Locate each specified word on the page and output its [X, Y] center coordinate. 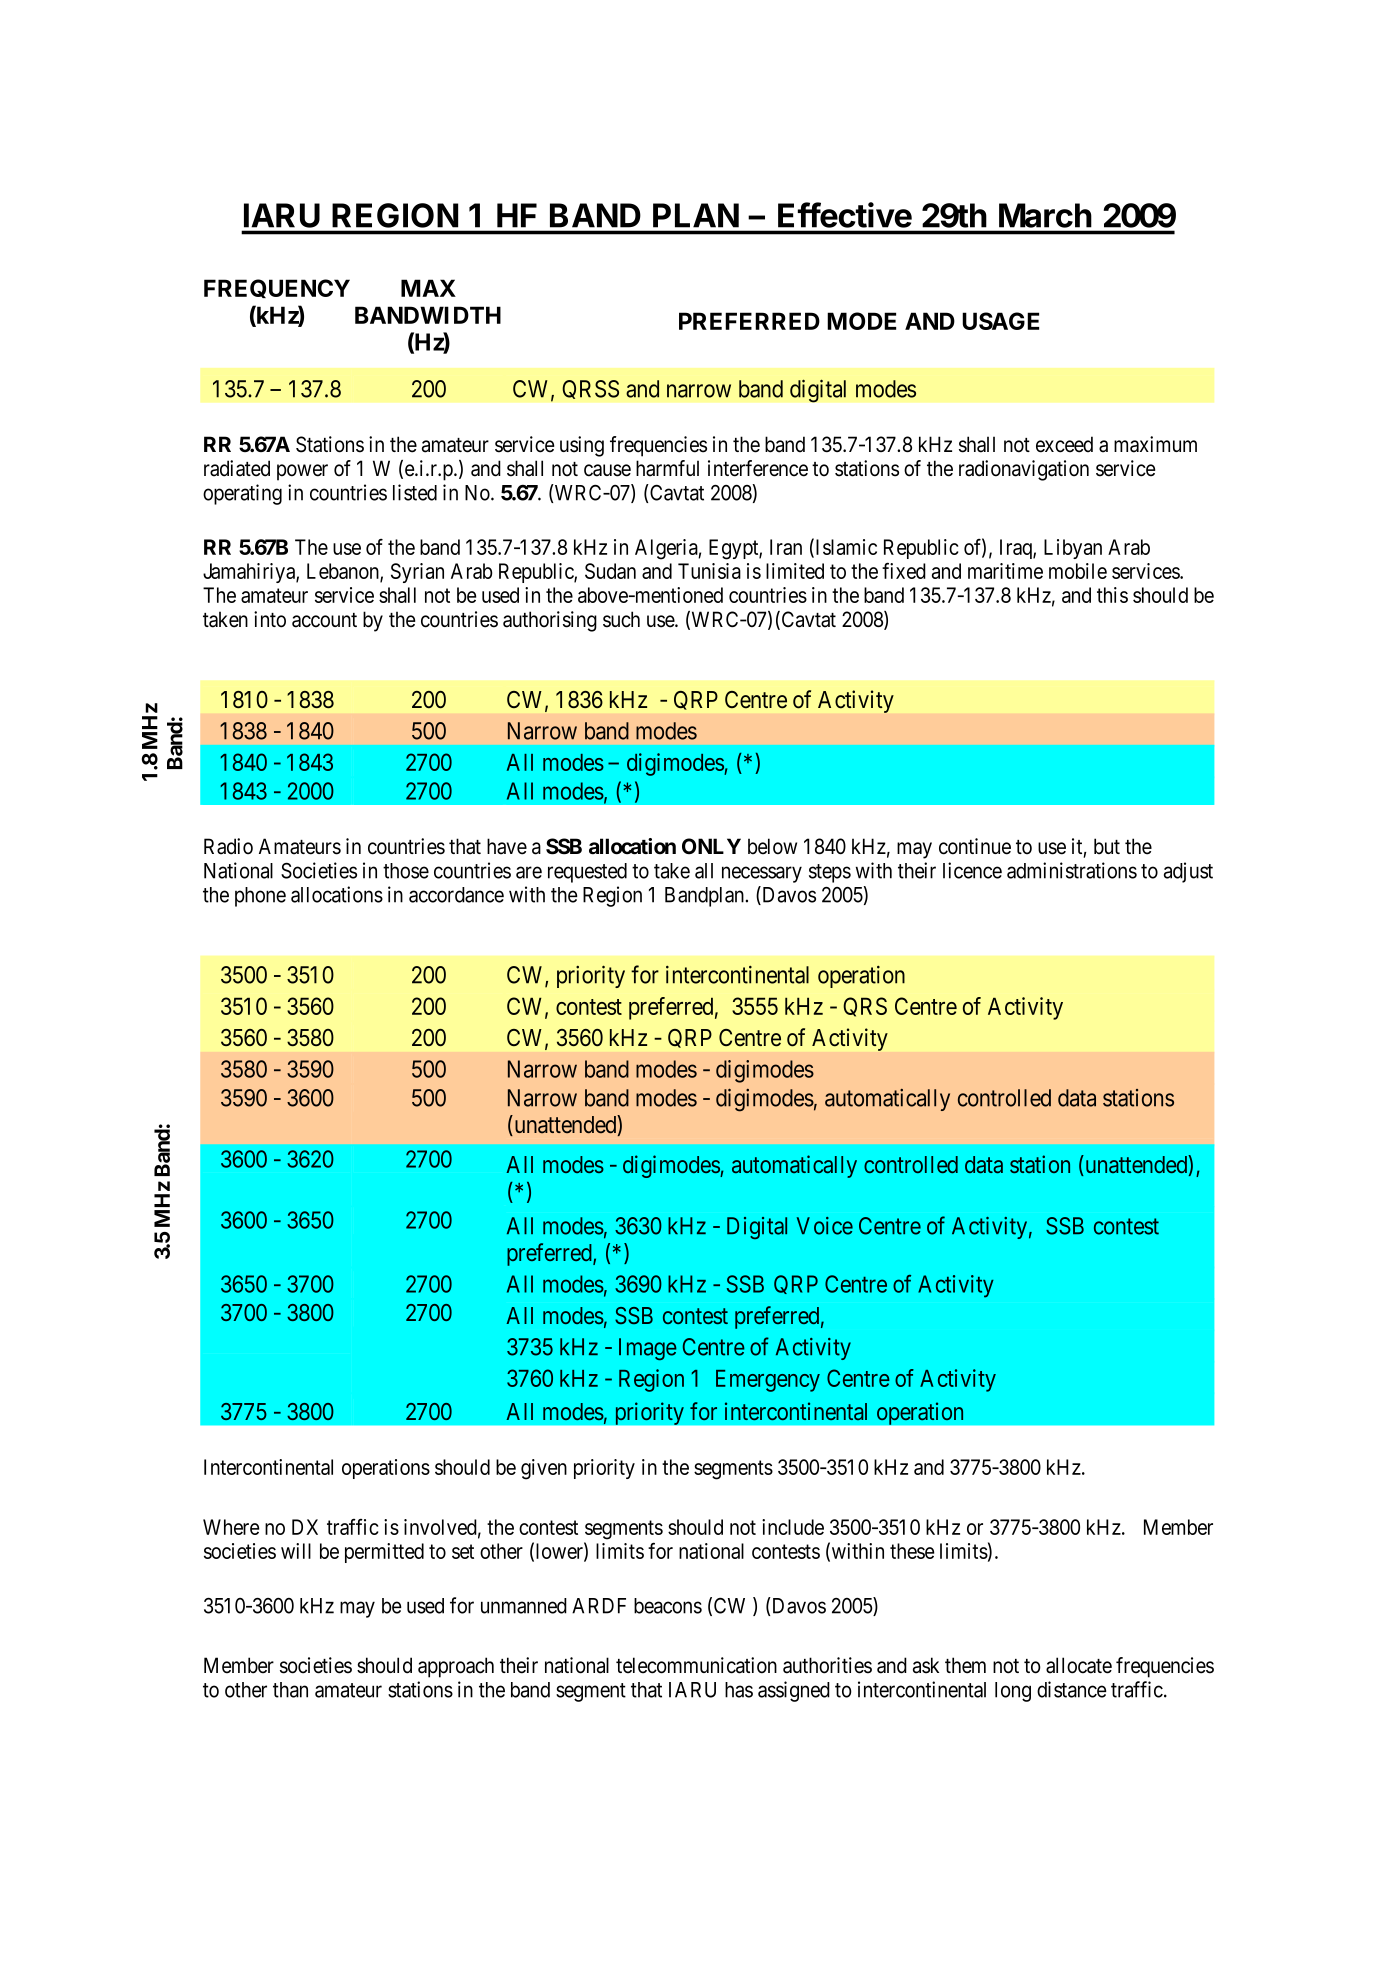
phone [260, 897]
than [290, 1690]
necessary [762, 874]
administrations [1072, 870]
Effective [845, 215]
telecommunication [696, 1665]
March [1045, 215]
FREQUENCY [277, 288]
